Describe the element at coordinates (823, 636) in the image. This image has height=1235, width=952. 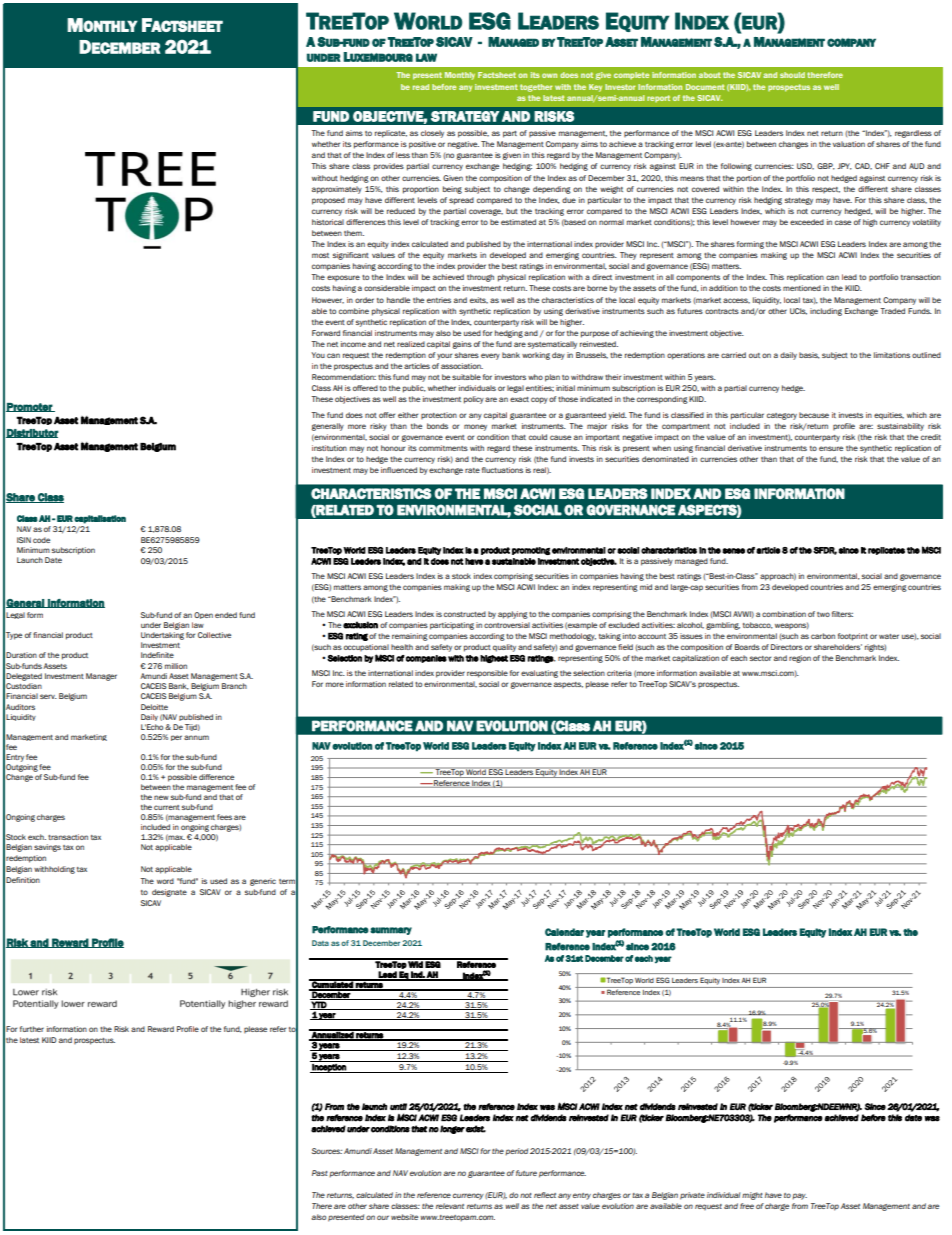
I see `carbon` at that location.
